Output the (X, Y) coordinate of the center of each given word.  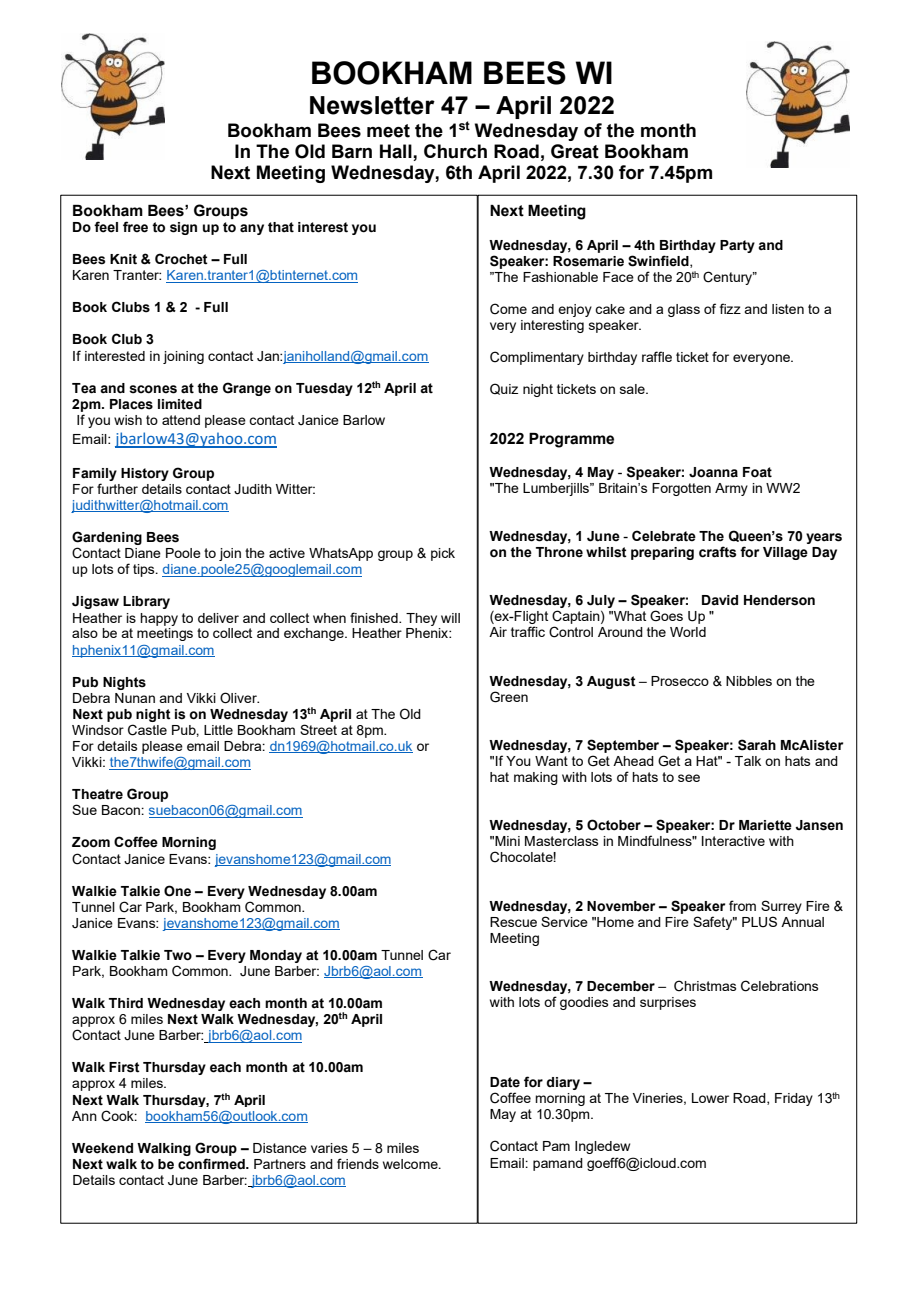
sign (183, 228)
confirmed (212, 1164)
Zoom (91, 842)
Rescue (513, 922)
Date (505, 1082)
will (450, 618)
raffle (657, 356)
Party (737, 246)
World (688, 632)
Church (455, 151)
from (742, 905)
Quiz (504, 389)
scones (153, 389)
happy (159, 619)
